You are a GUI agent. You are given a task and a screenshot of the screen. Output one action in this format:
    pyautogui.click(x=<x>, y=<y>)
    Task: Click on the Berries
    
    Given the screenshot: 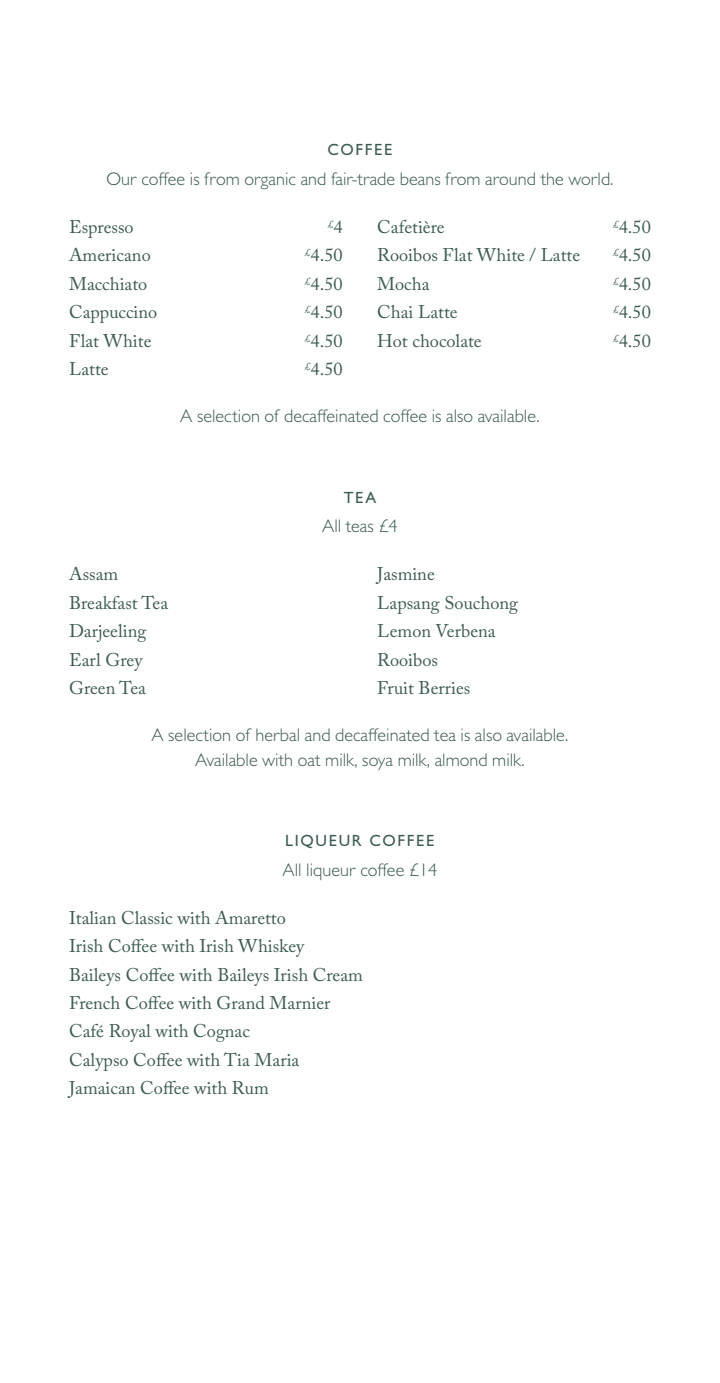 What is the action you would take?
    pyautogui.click(x=444, y=687)
